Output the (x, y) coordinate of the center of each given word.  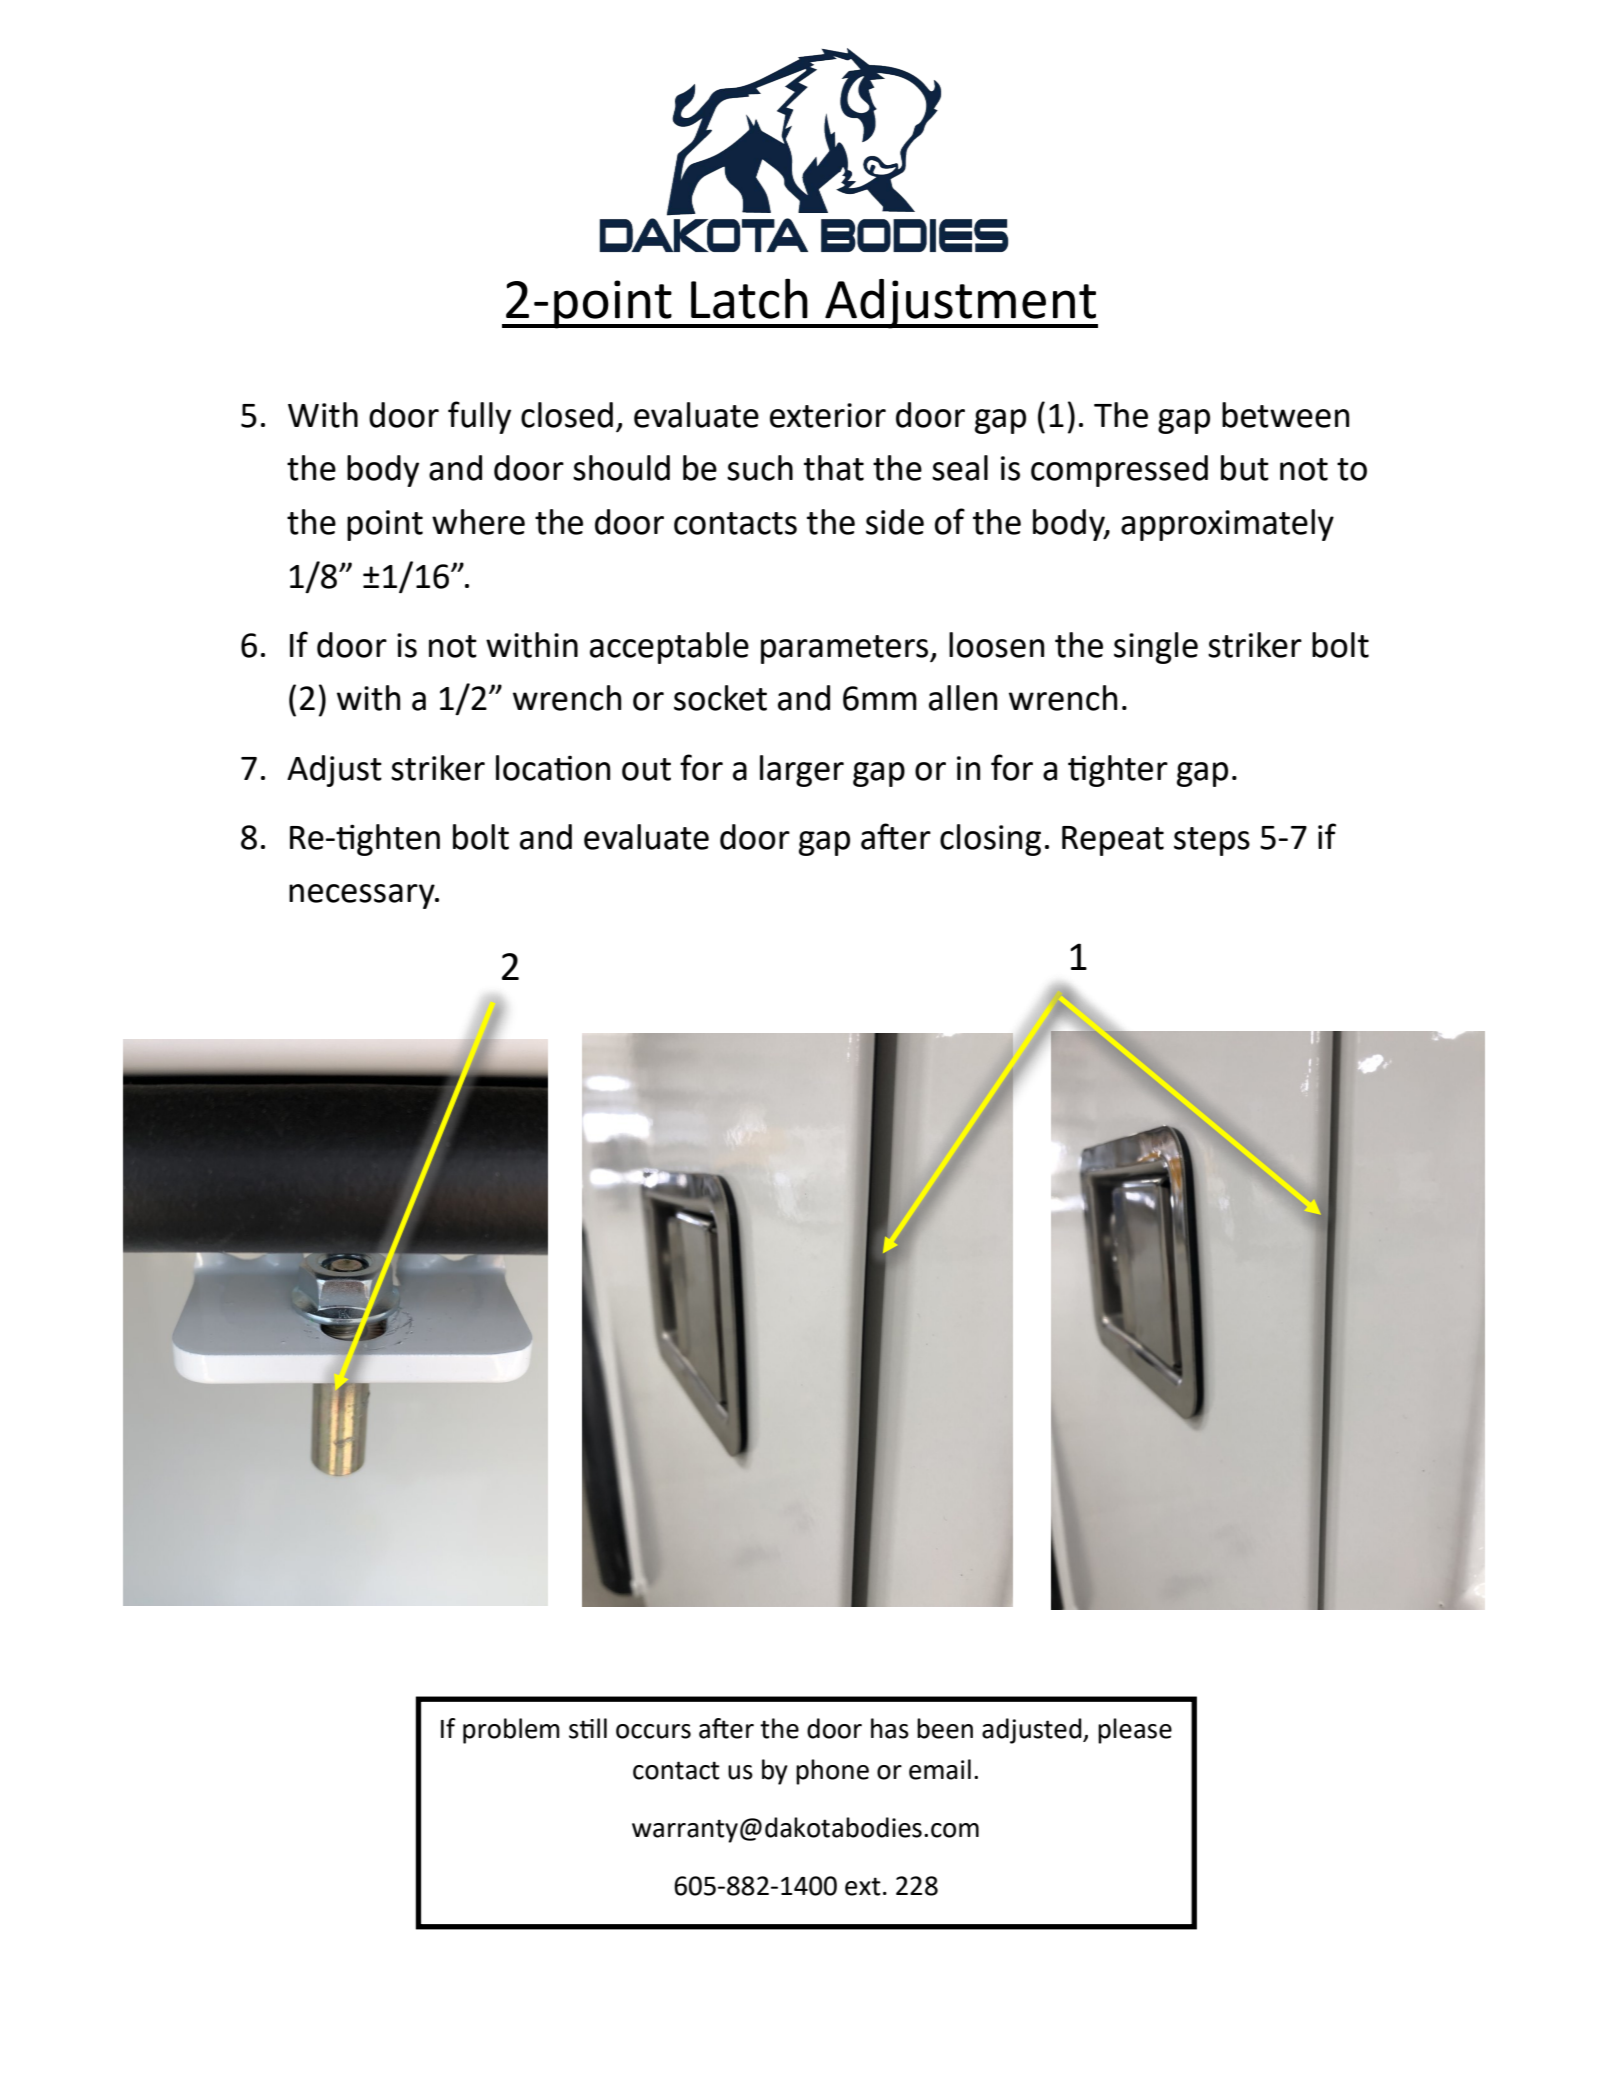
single (1156, 648)
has (890, 1728)
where (478, 522)
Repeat (1113, 841)
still (588, 1728)
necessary (363, 896)
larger (802, 771)
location (553, 768)
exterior (828, 415)
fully (479, 417)
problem (511, 1731)
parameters (846, 649)
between (1285, 415)
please (1135, 1731)
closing (990, 840)
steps (1212, 841)
